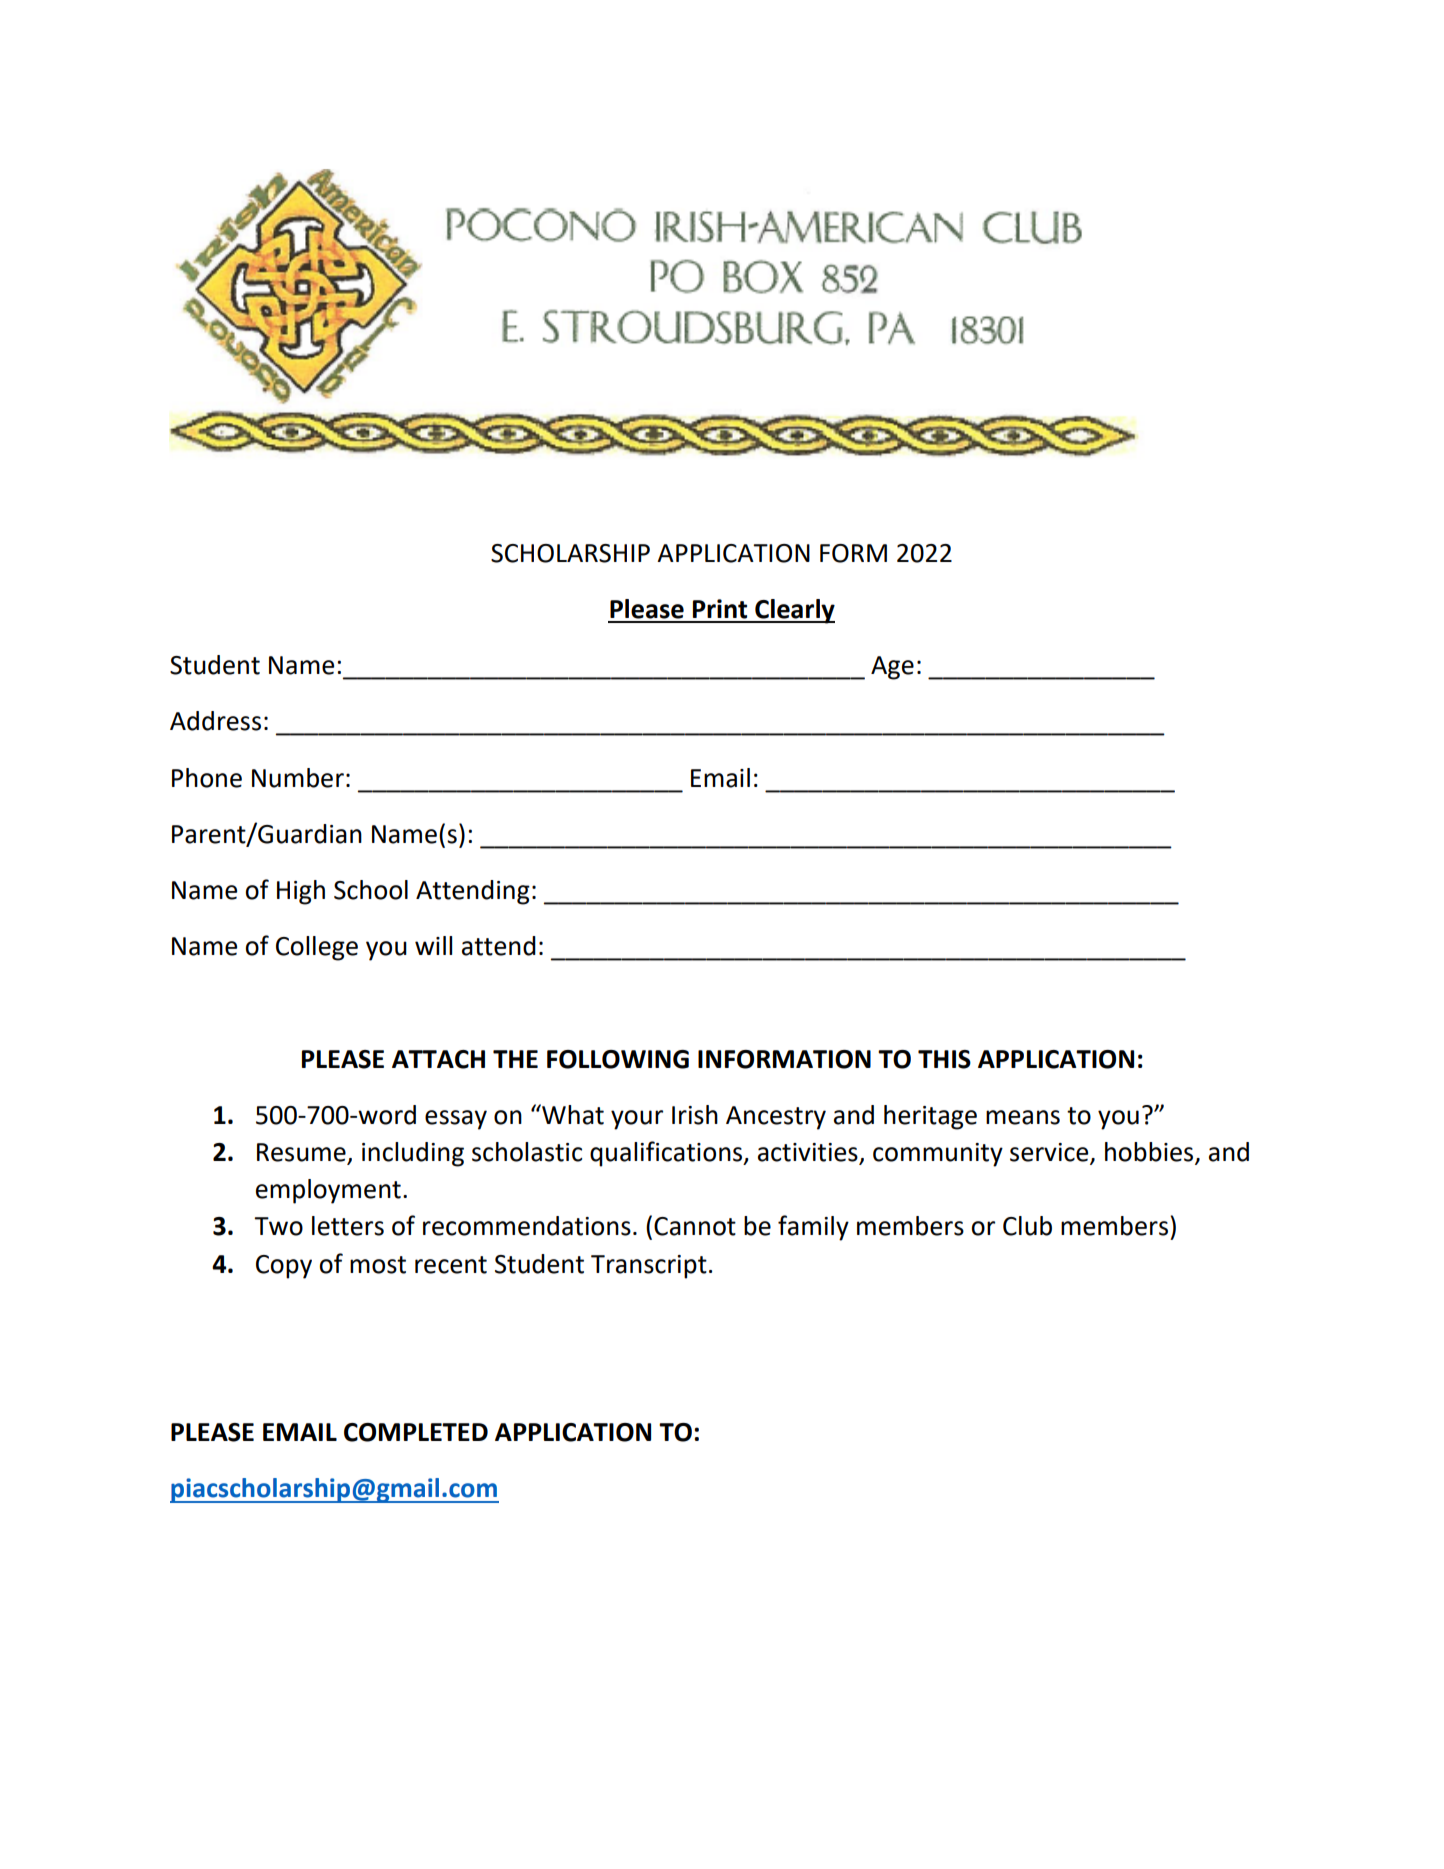  Describe the element at coordinates (695, 1115) in the screenshot. I see `Irish` at that location.
